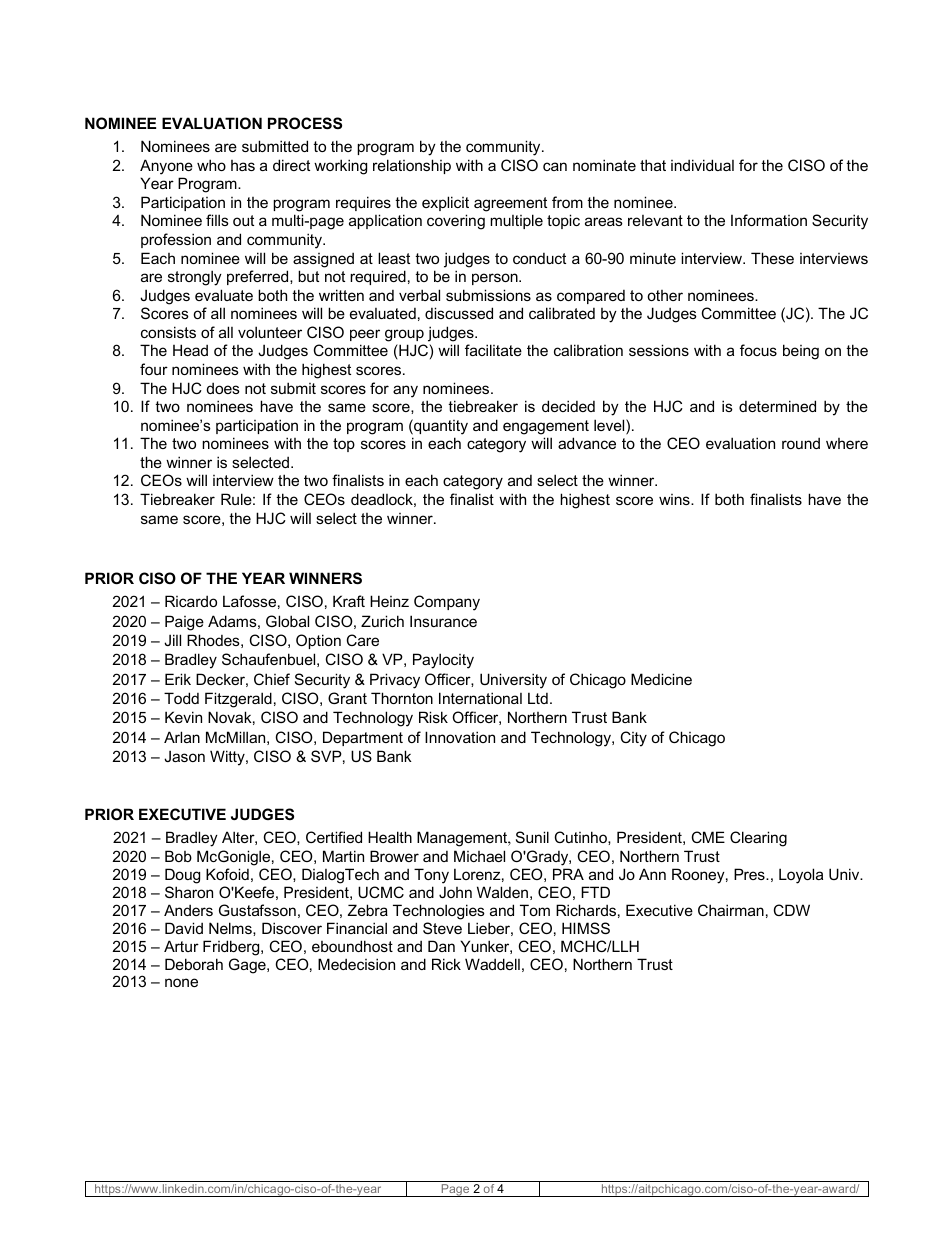  What do you see at coordinates (447, 603) in the document?
I see `Company` at bounding box center [447, 603].
